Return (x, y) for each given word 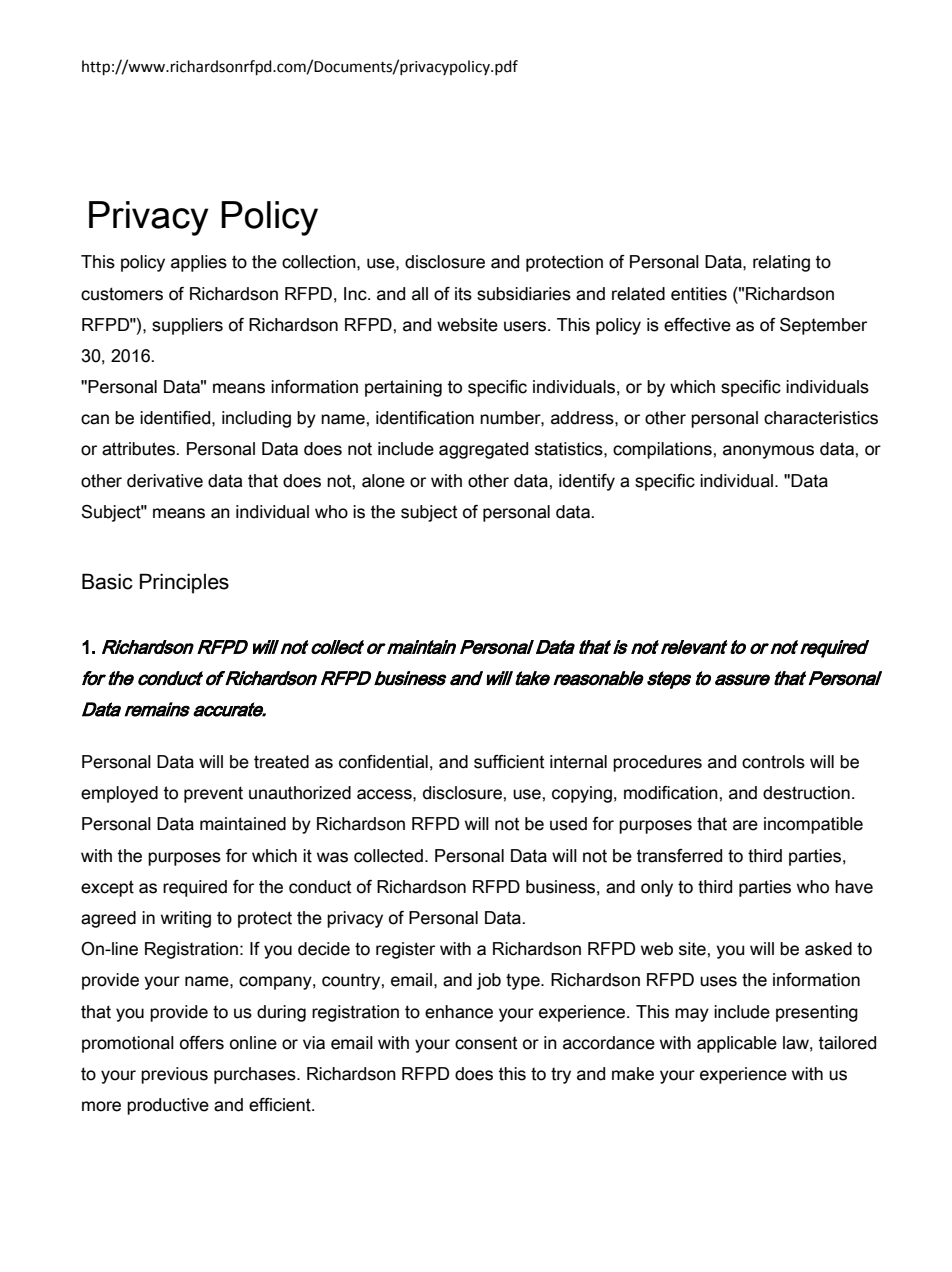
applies (199, 263)
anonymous (768, 452)
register (405, 950)
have (854, 887)
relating (781, 263)
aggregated (483, 450)
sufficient (509, 762)
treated (281, 762)
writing (186, 919)
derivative (165, 481)
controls (773, 762)
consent (486, 1043)
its (463, 294)
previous (174, 1075)
